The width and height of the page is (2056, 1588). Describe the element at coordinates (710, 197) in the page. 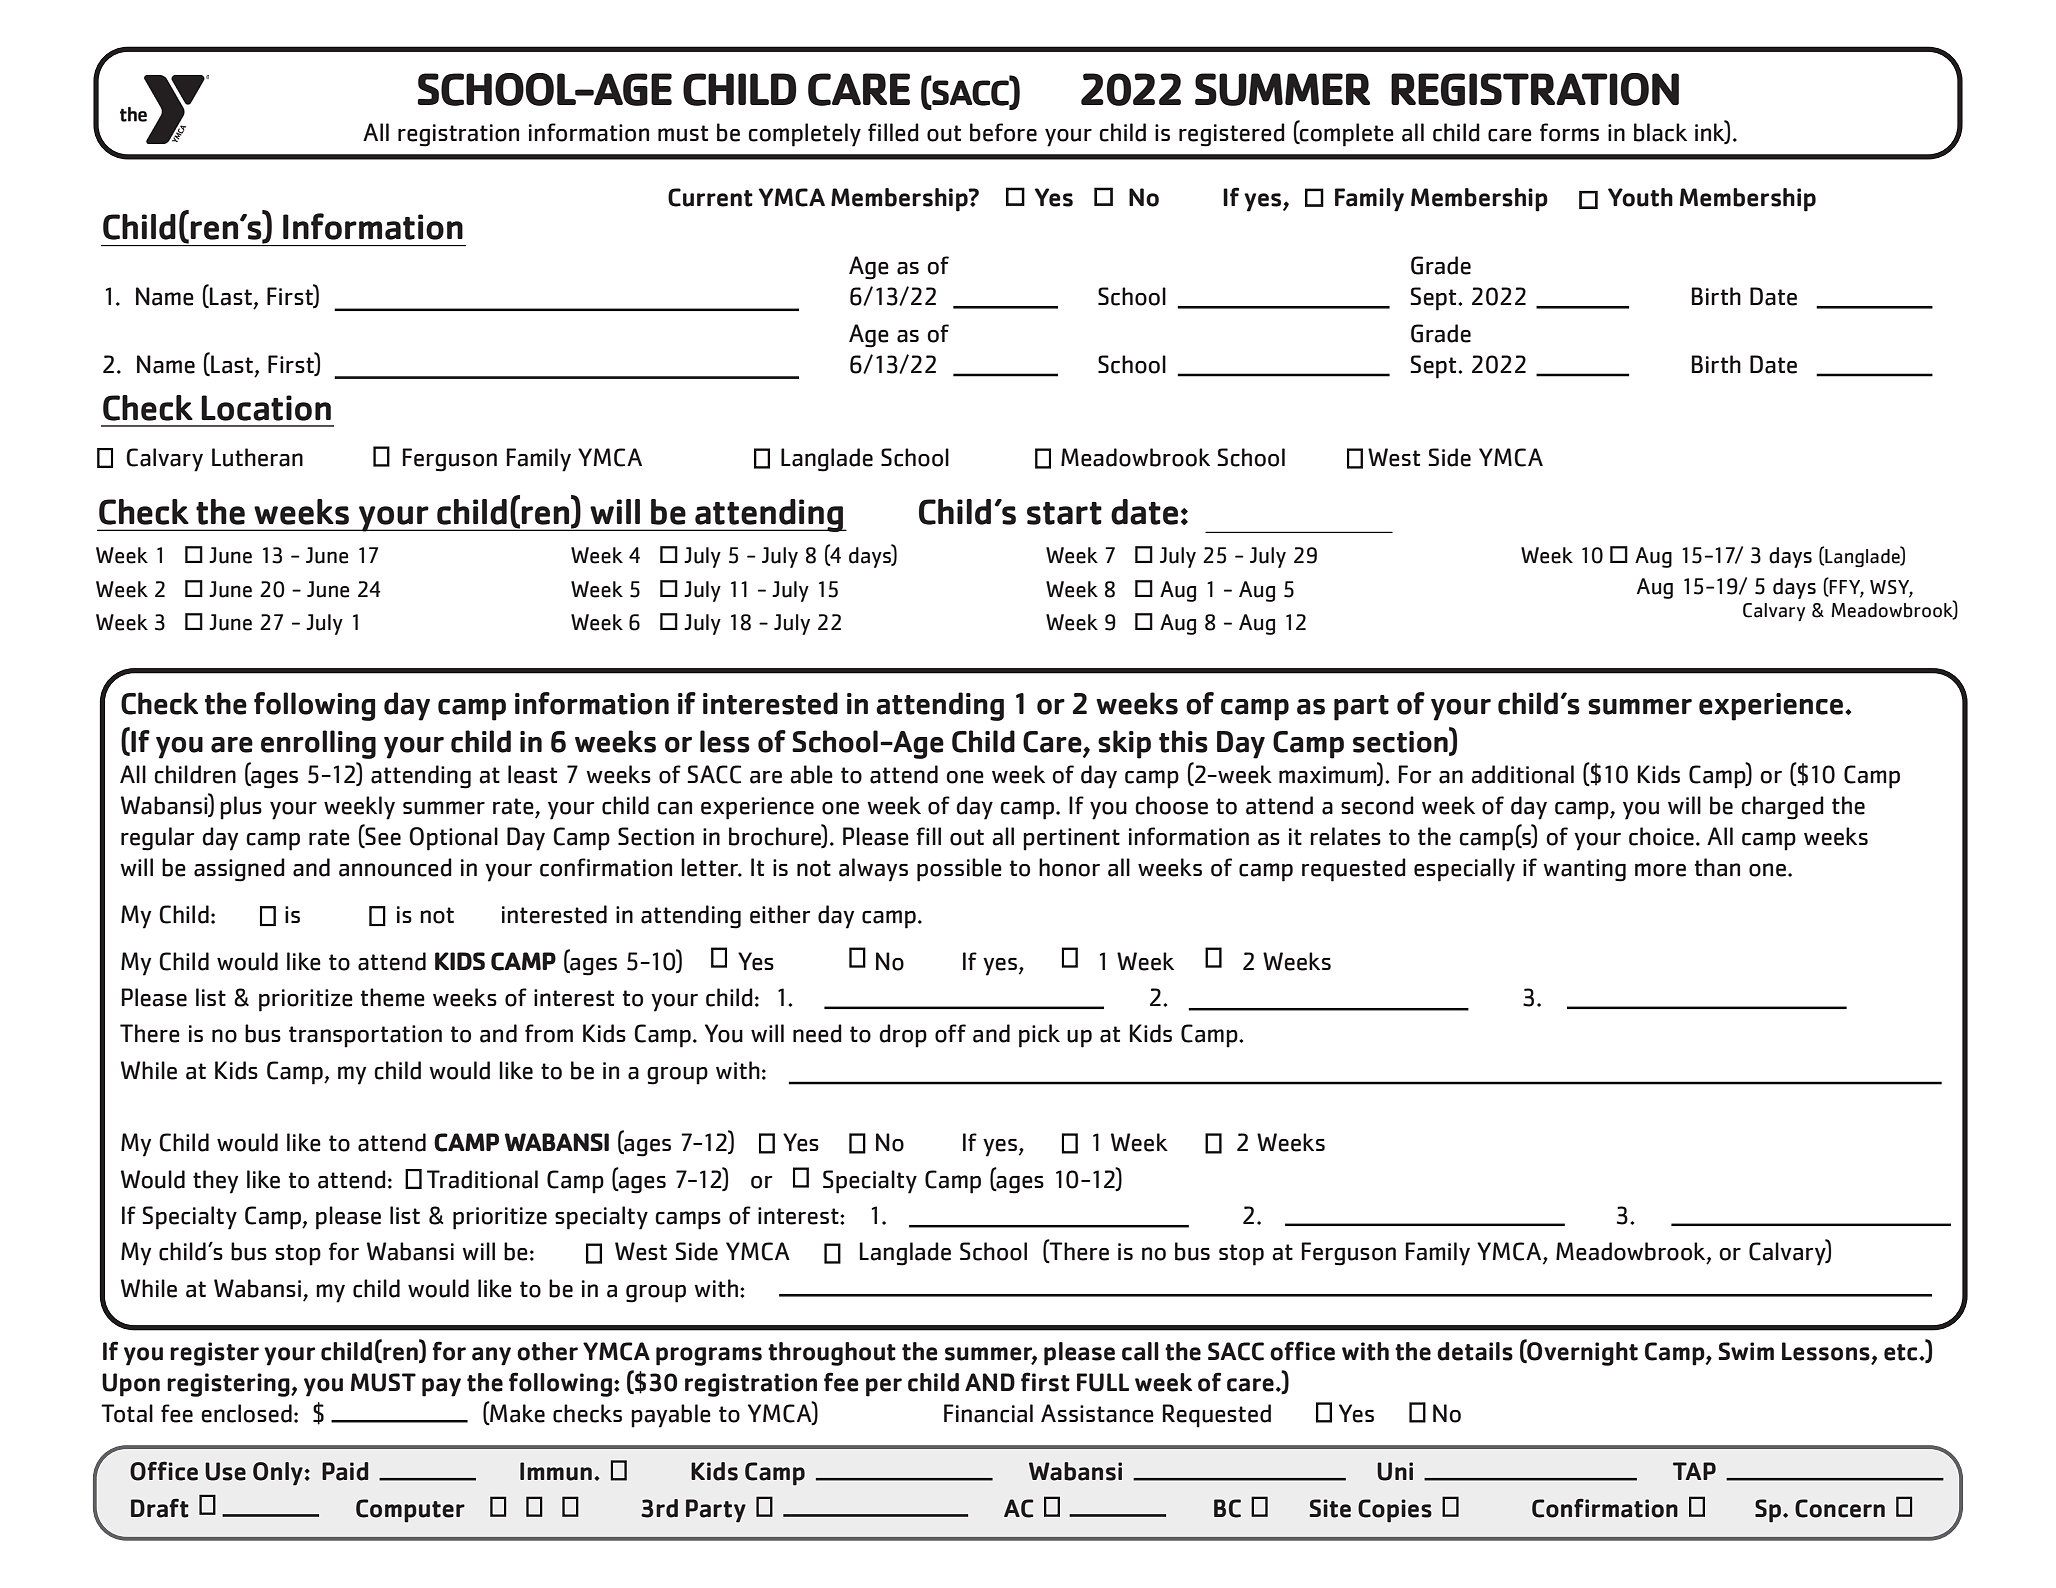

I see `Current` at that location.
